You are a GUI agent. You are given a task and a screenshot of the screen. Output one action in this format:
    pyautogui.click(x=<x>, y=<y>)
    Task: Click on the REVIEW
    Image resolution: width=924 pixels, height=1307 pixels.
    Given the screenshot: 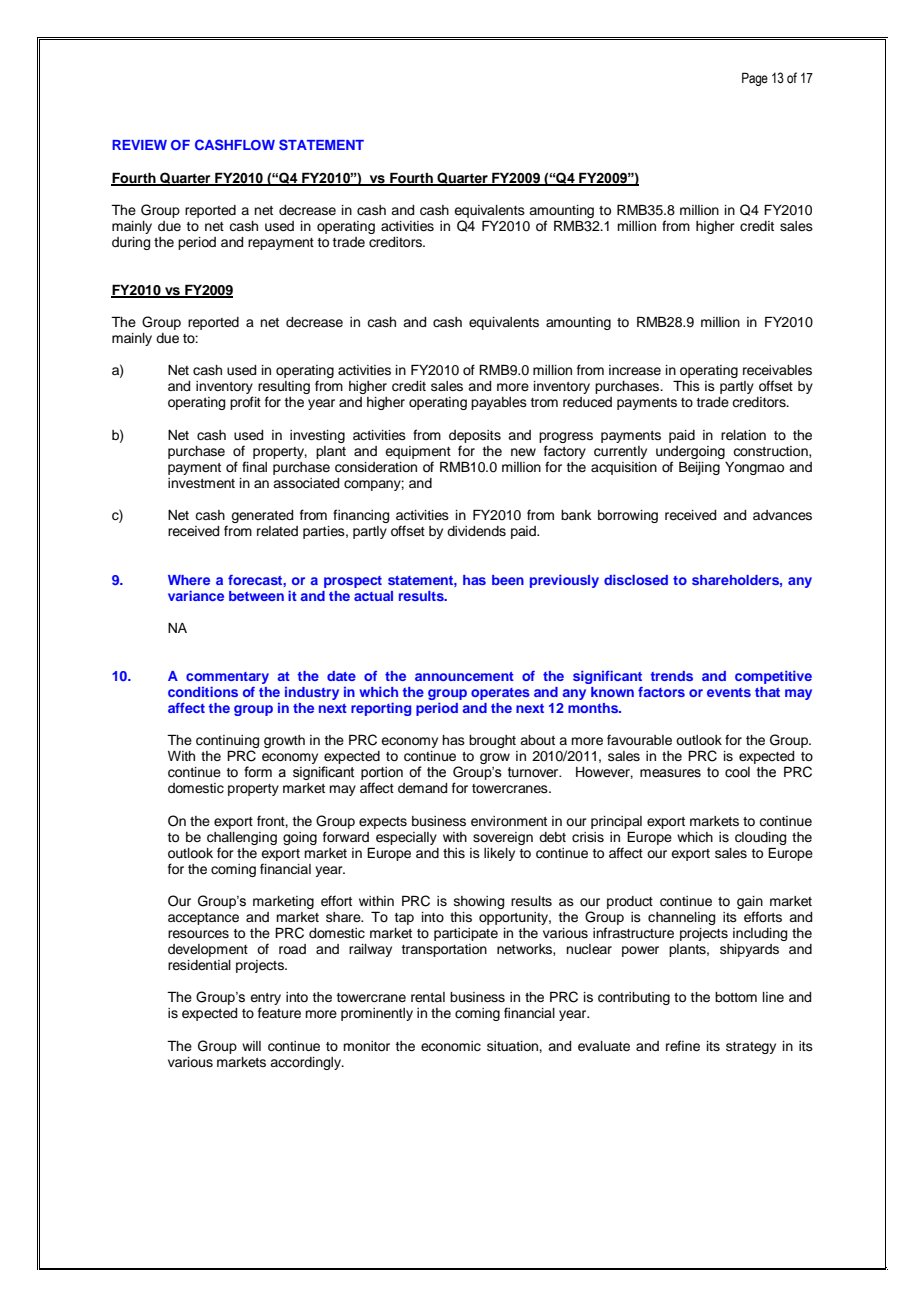 What is the action you would take?
    pyautogui.click(x=139, y=145)
